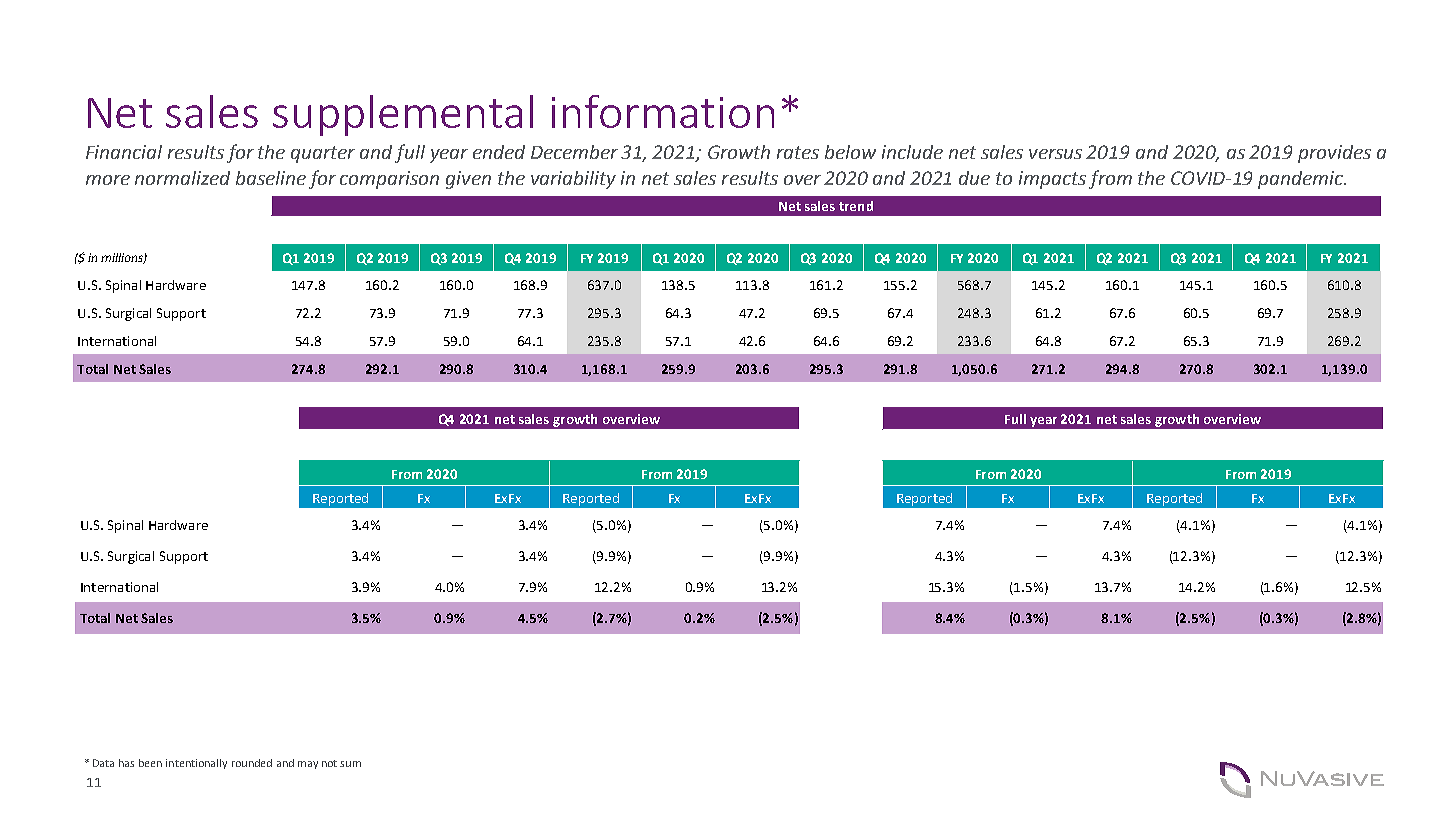  Describe the element at coordinates (329, 763) in the screenshot. I see `not` at that location.
